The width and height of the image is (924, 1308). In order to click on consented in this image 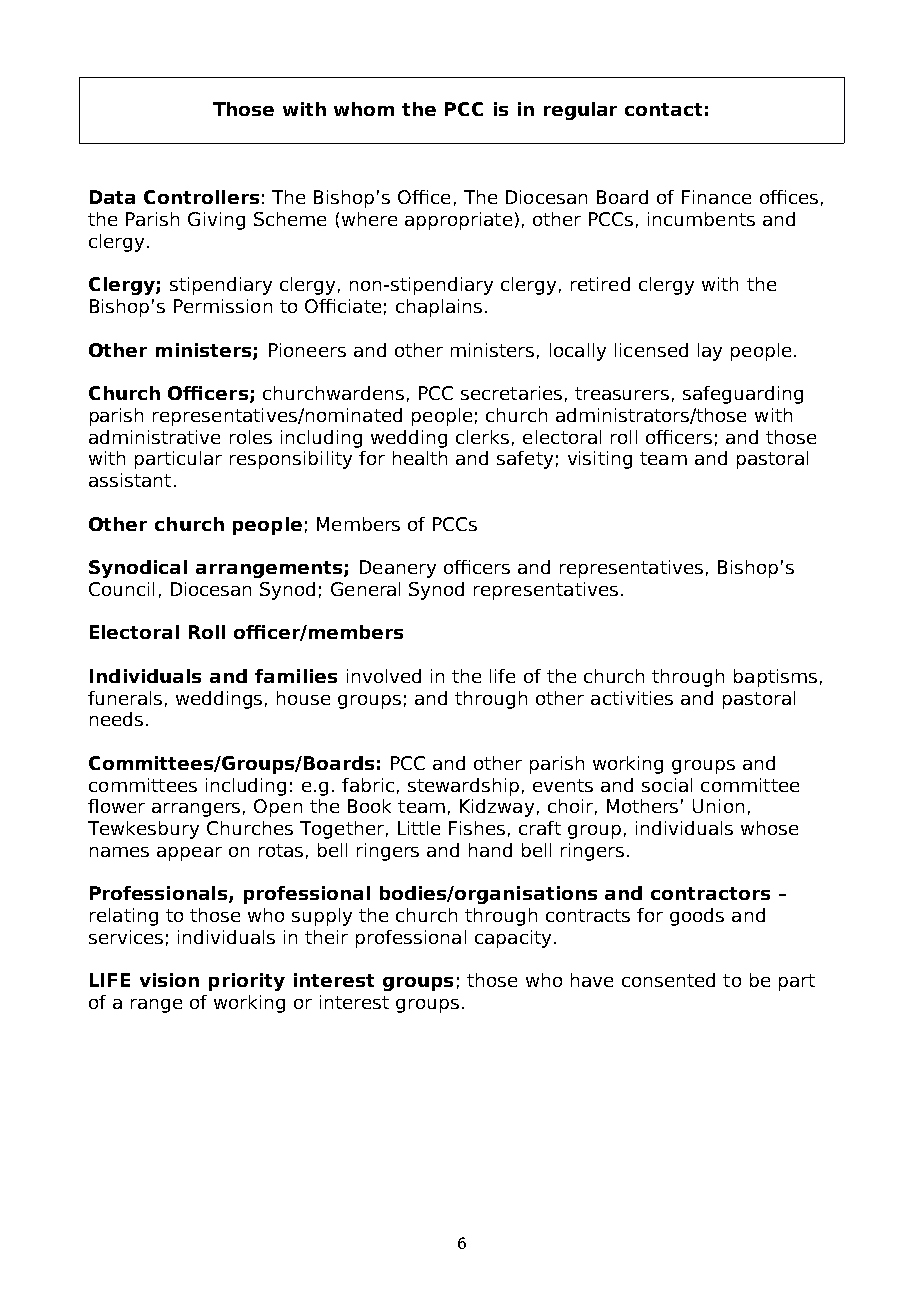, I will do `click(668, 980)`.
